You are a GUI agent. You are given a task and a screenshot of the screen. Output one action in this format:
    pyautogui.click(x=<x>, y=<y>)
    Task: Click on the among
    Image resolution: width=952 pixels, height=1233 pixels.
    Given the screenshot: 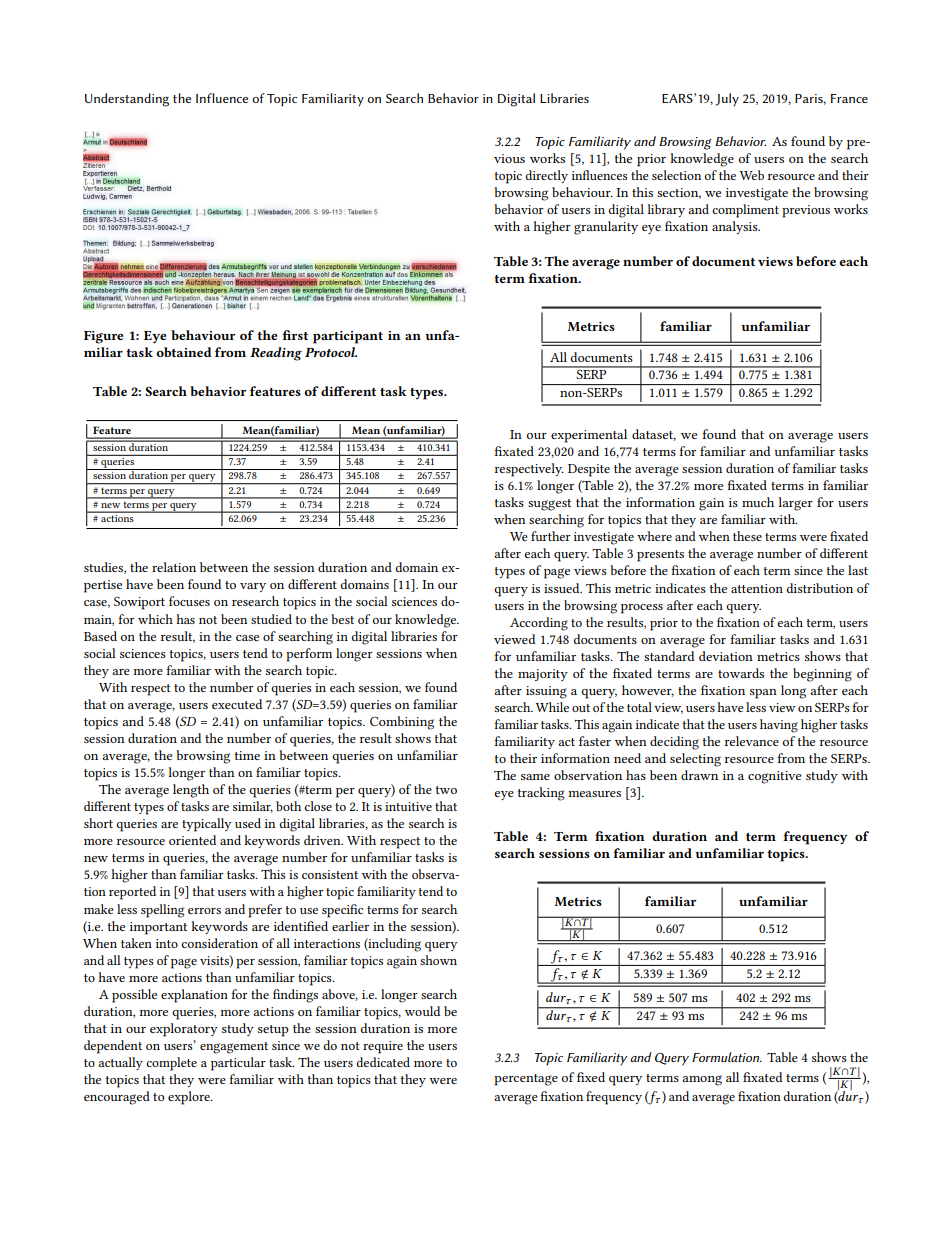 What is the action you would take?
    pyautogui.click(x=702, y=1080)
